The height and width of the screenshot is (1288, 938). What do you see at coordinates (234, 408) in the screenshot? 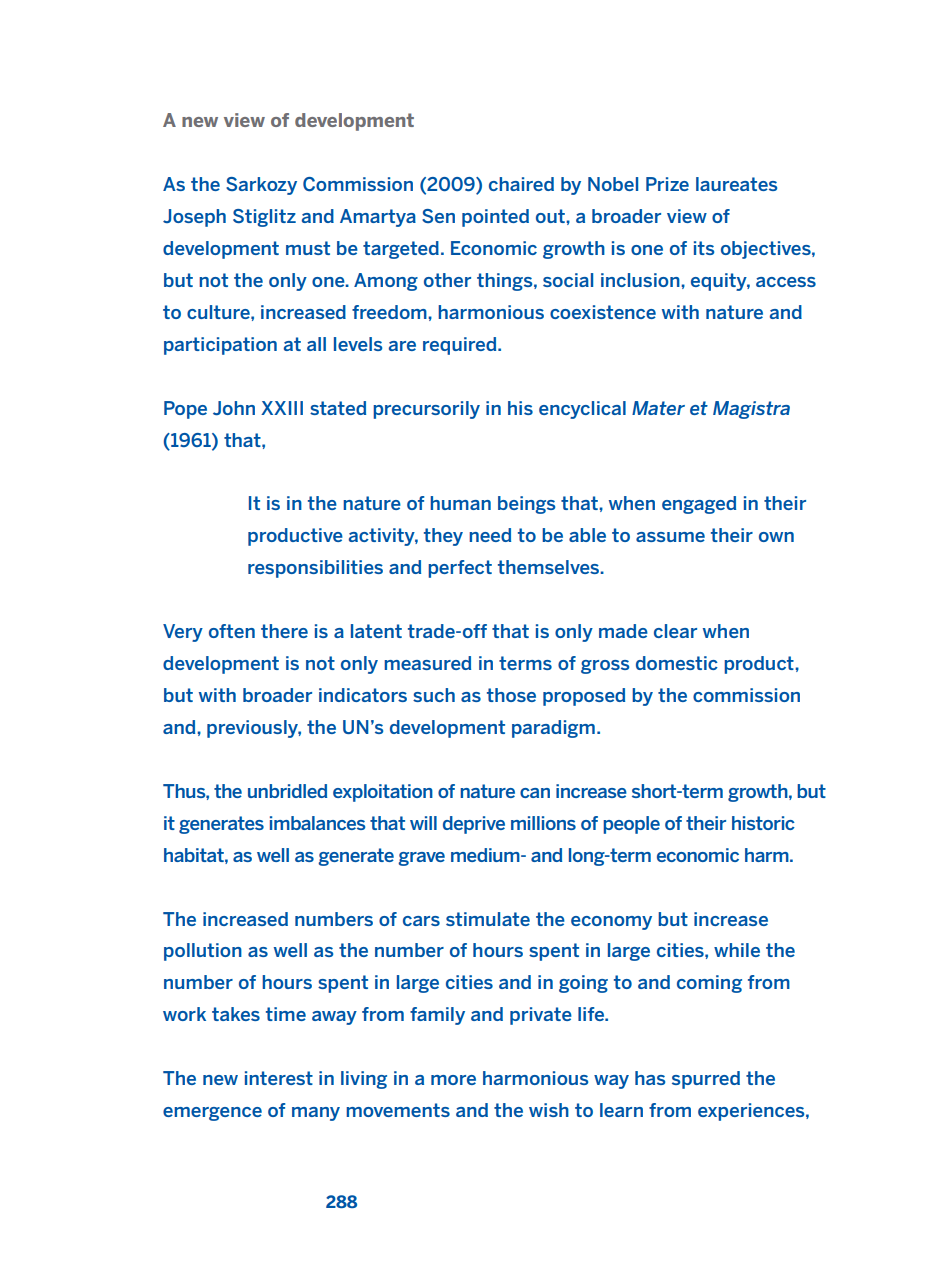
I see `John` at bounding box center [234, 408].
